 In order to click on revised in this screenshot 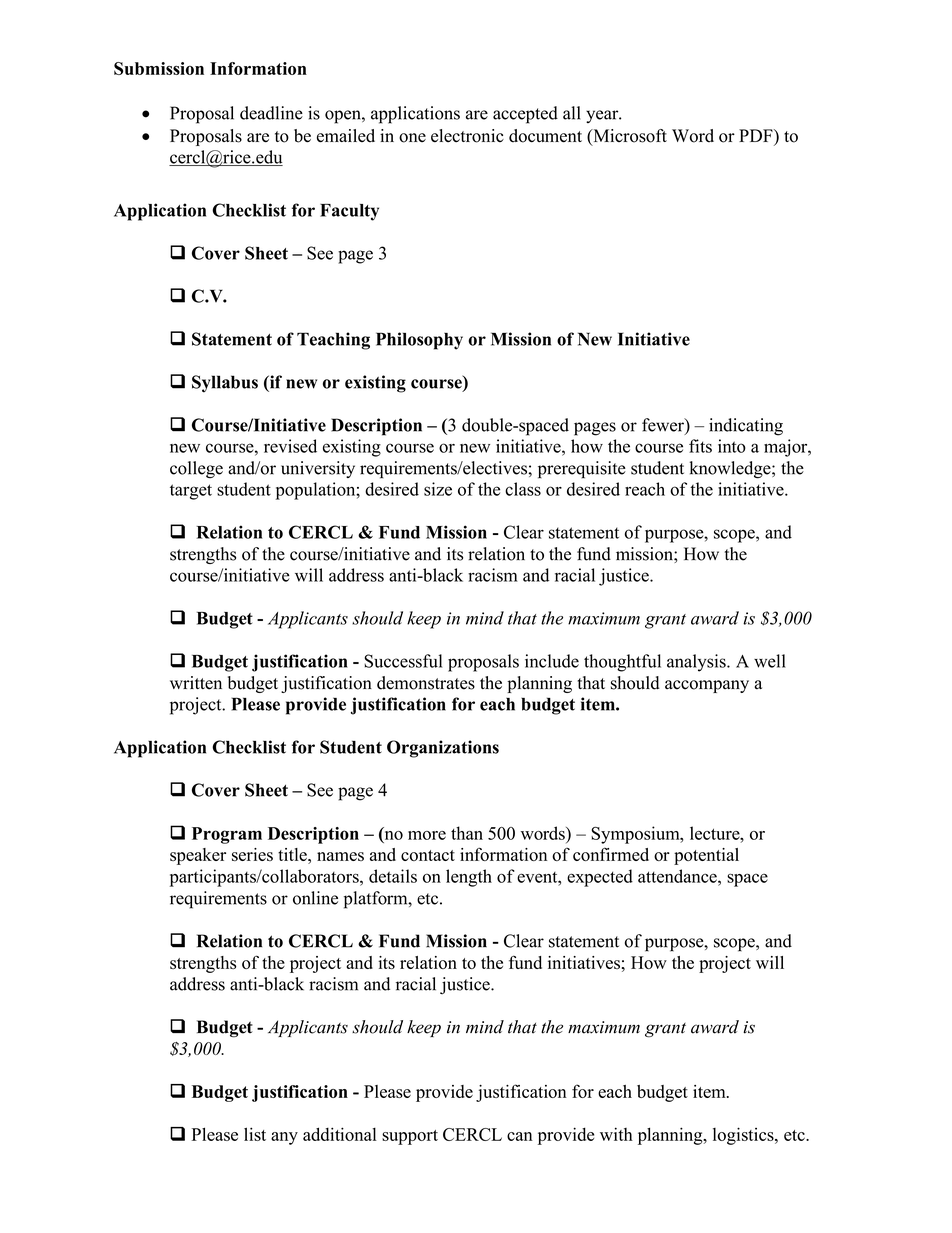, I will do `click(290, 446)`.
